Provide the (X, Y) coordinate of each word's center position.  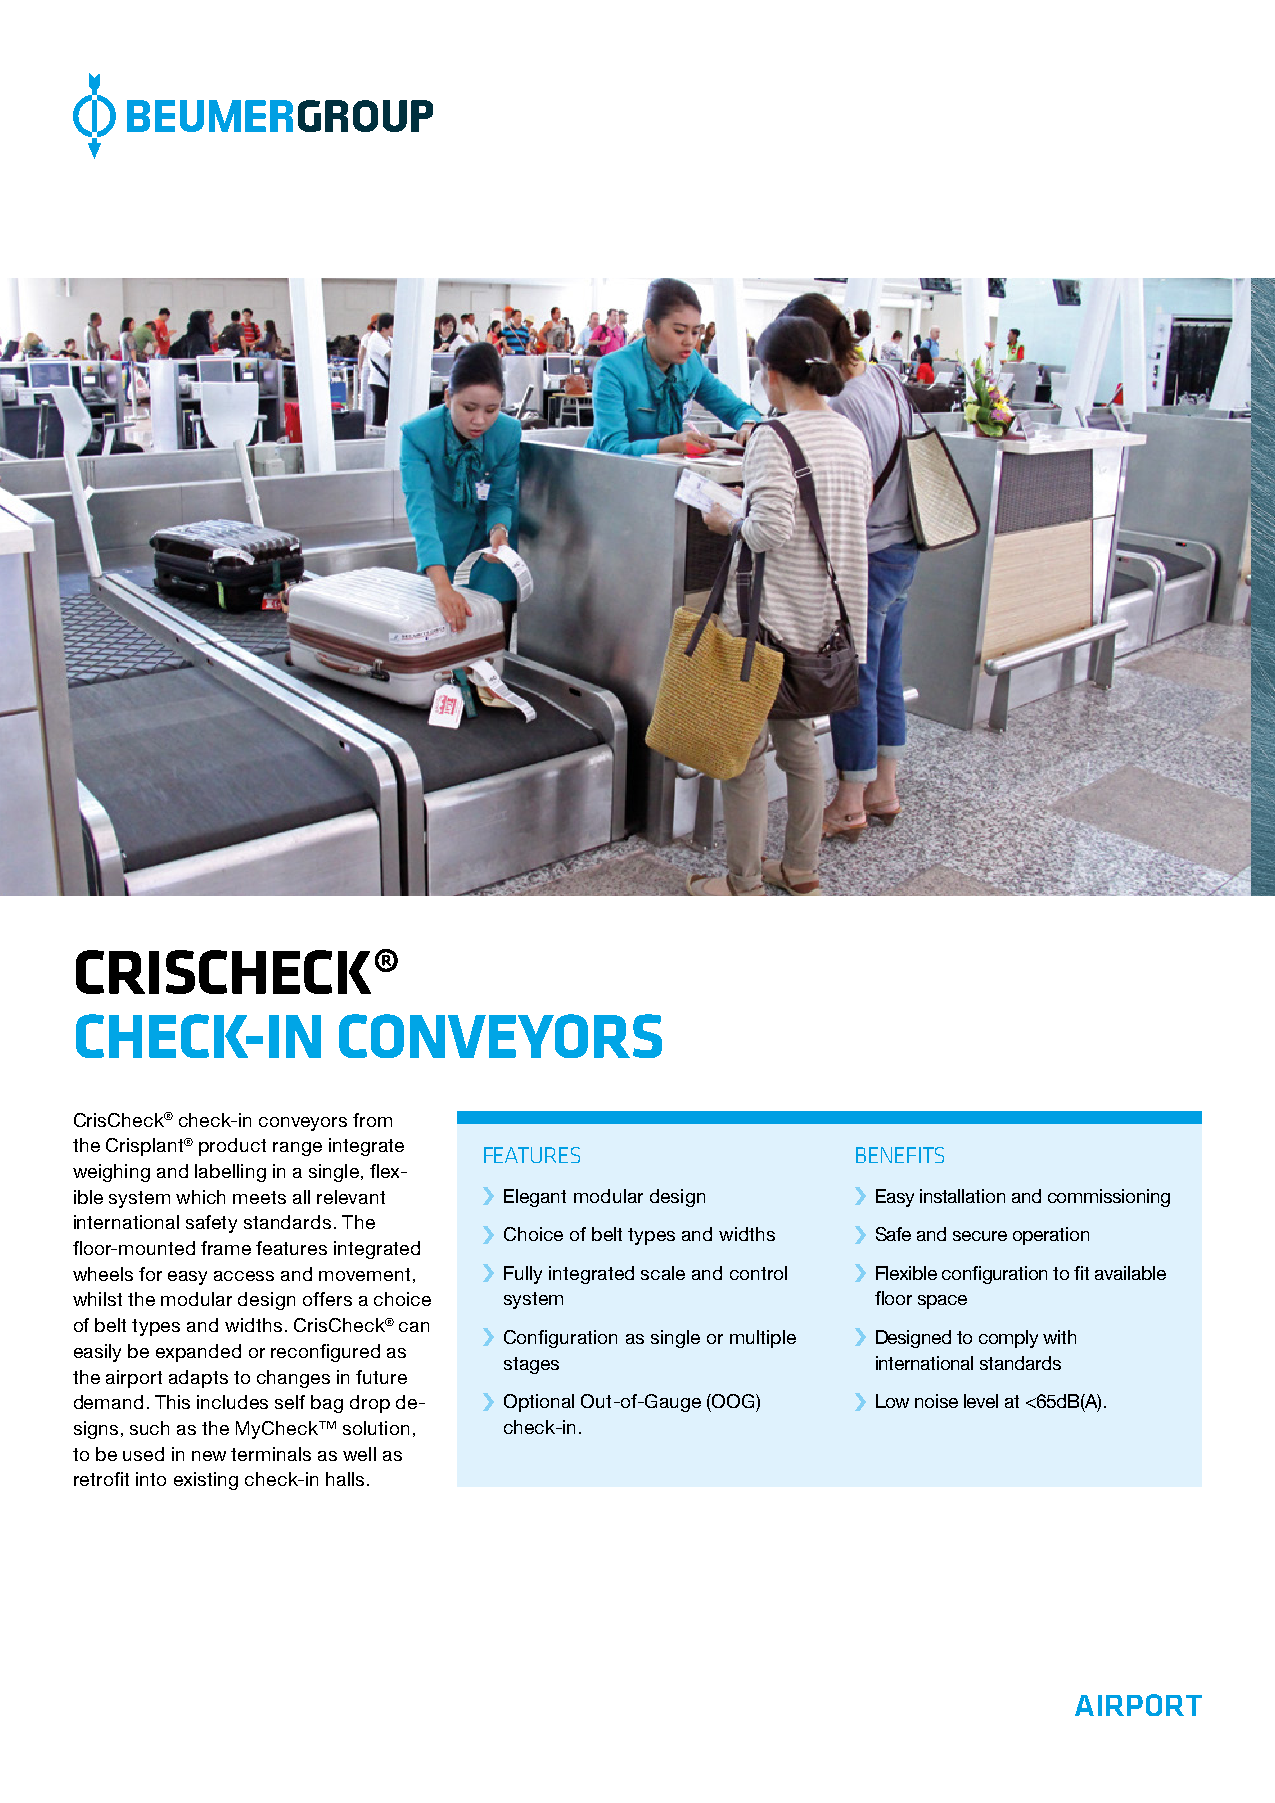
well (359, 1454)
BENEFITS (900, 1155)
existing (206, 1481)
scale (663, 1273)
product (232, 1147)
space (942, 1302)
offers (327, 1299)
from (372, 1120)
